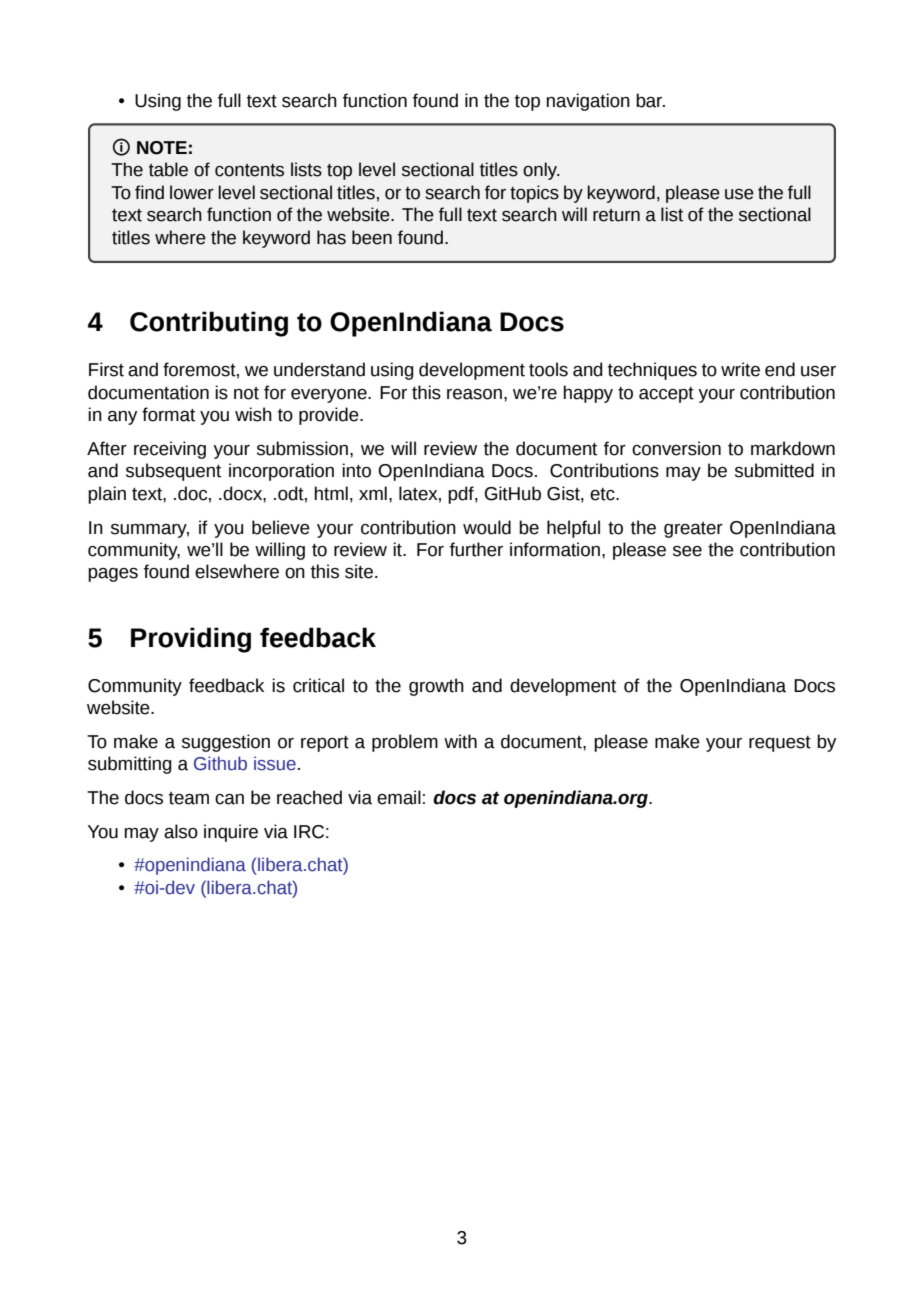 The width and height of the document is (924, 1308). I want to click on bar, so click(650, 100).
